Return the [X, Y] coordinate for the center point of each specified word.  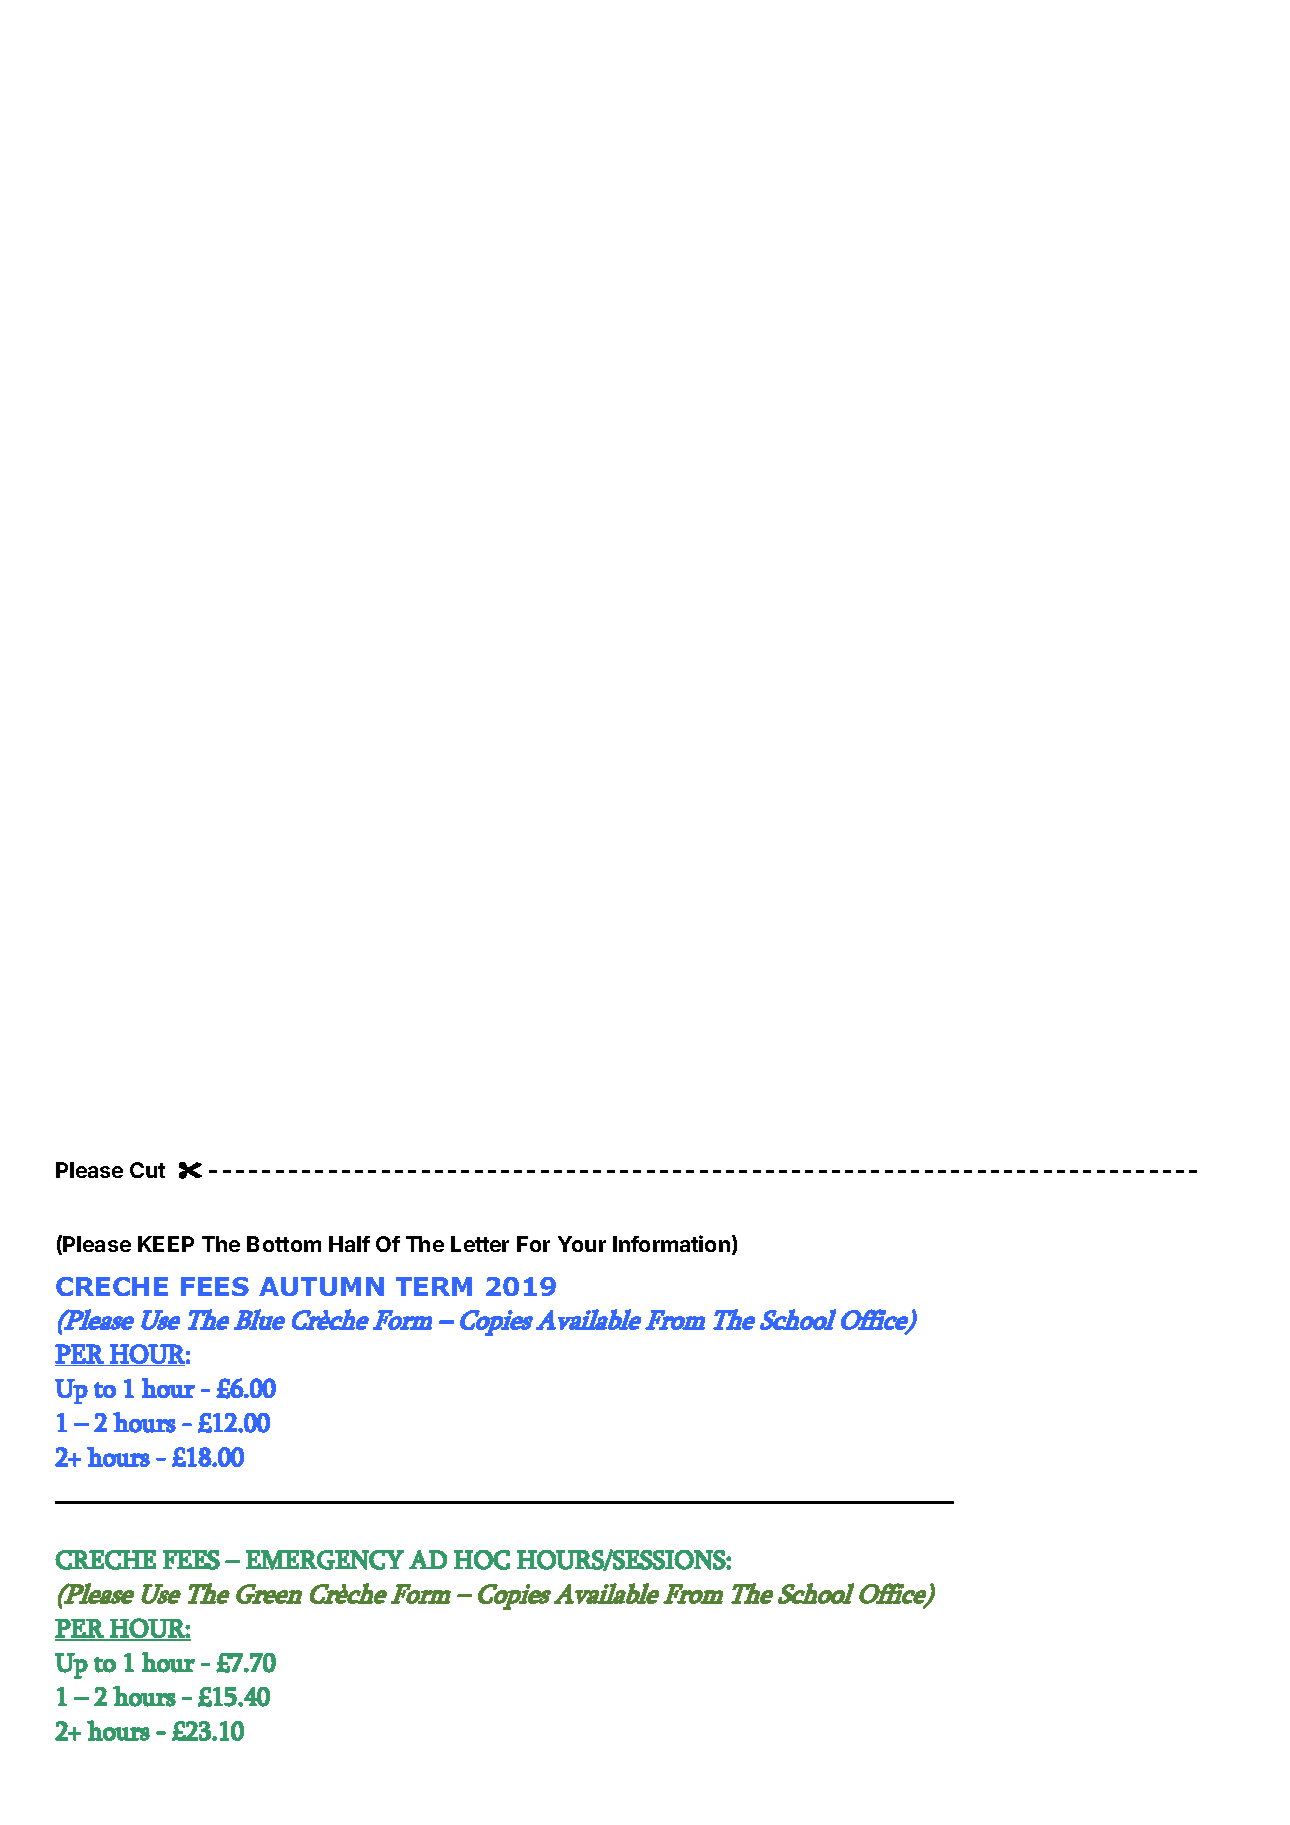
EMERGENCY [325, 1560]
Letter [480, 1244]
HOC [482, 1560]
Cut [147, 1170]
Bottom [284, 1244]
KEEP [166, 1244]
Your [582, 1244]
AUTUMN [321, 1286]
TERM [434, 1286]
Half [349, 1244]
